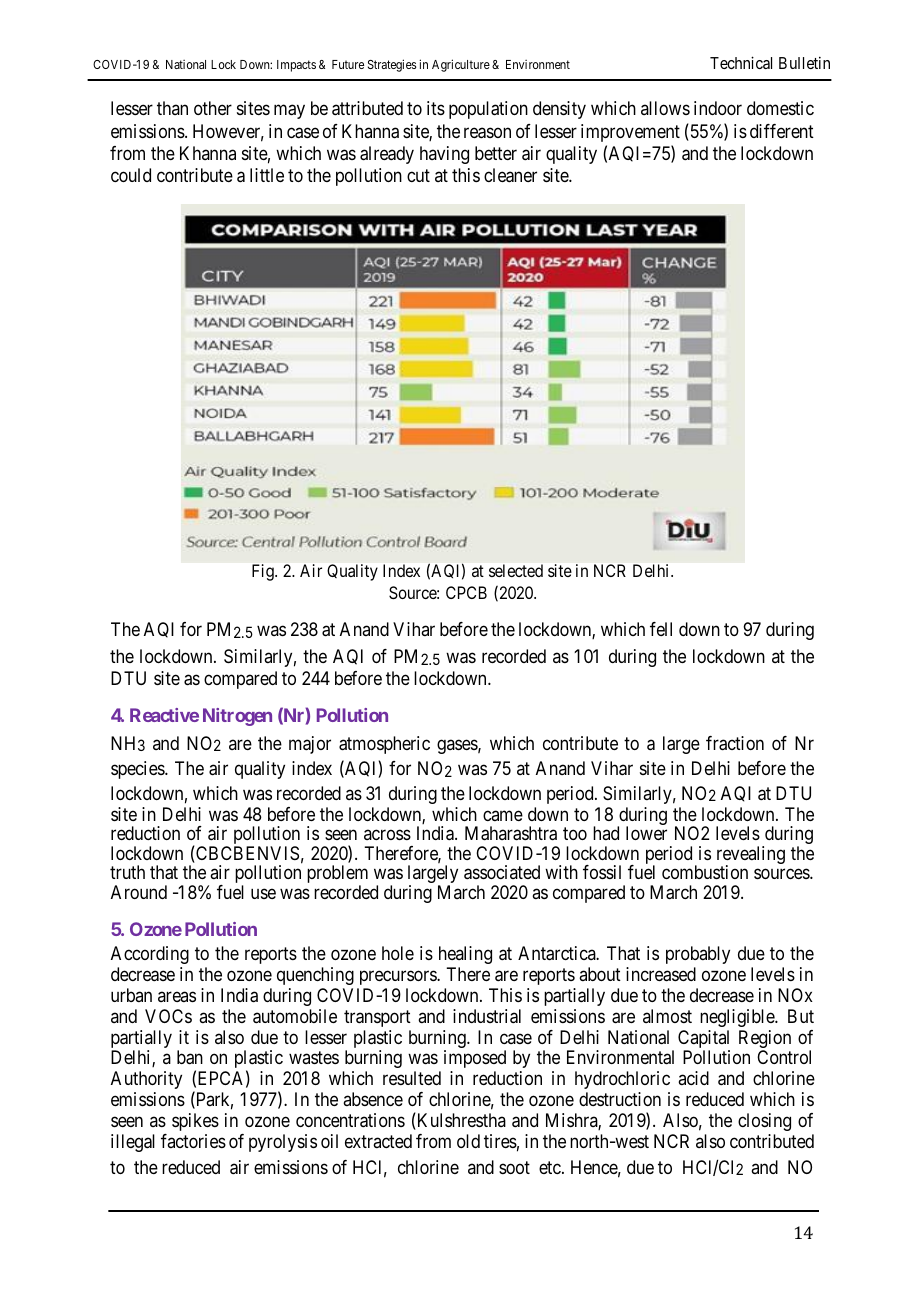 This image has width=924, height=1308. Describe the element at coordinates (661, 629) in the image. I see `fell` at that location.
